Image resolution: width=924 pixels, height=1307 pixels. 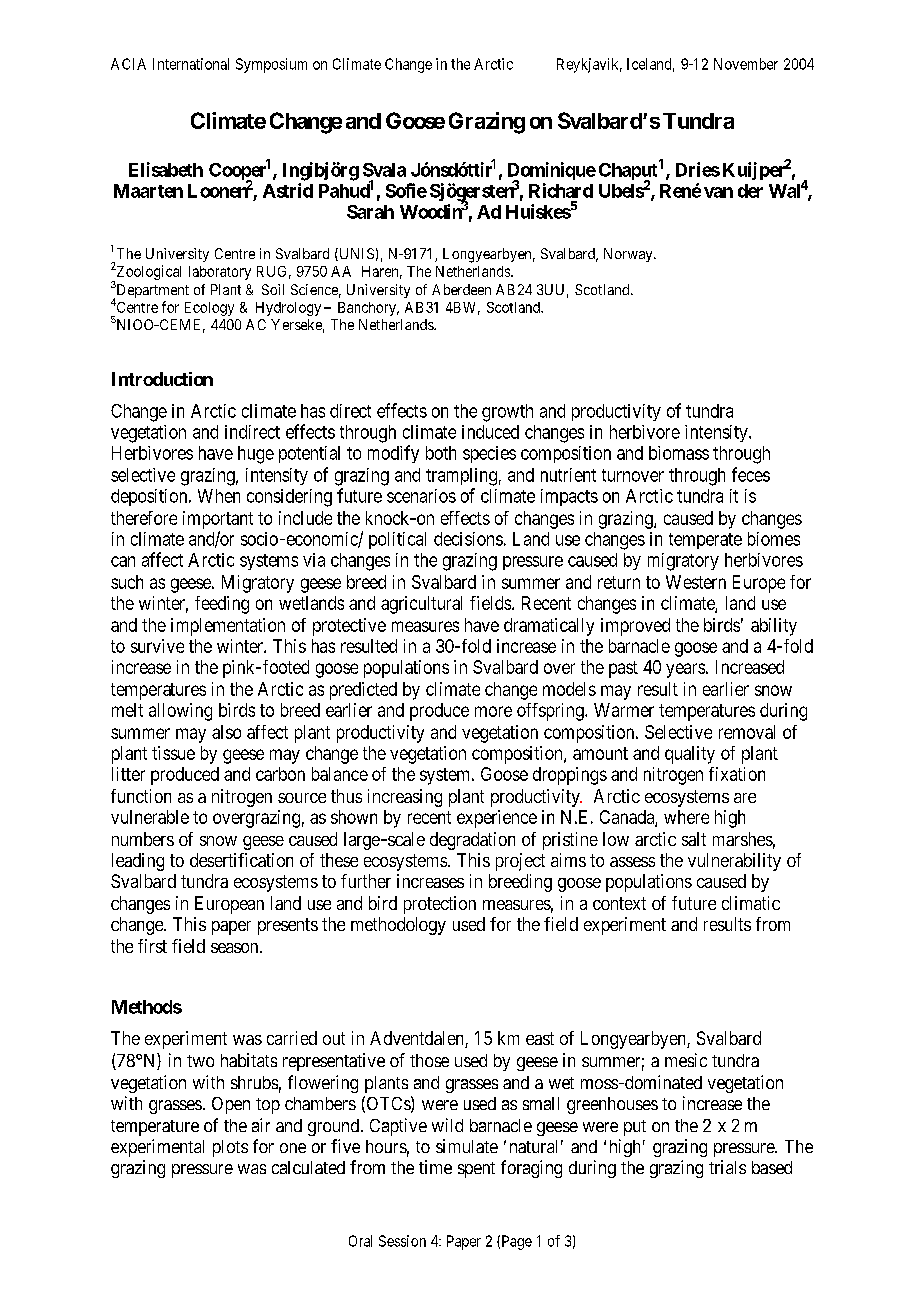 I want to click on time, so click(x=435, y=1167).
